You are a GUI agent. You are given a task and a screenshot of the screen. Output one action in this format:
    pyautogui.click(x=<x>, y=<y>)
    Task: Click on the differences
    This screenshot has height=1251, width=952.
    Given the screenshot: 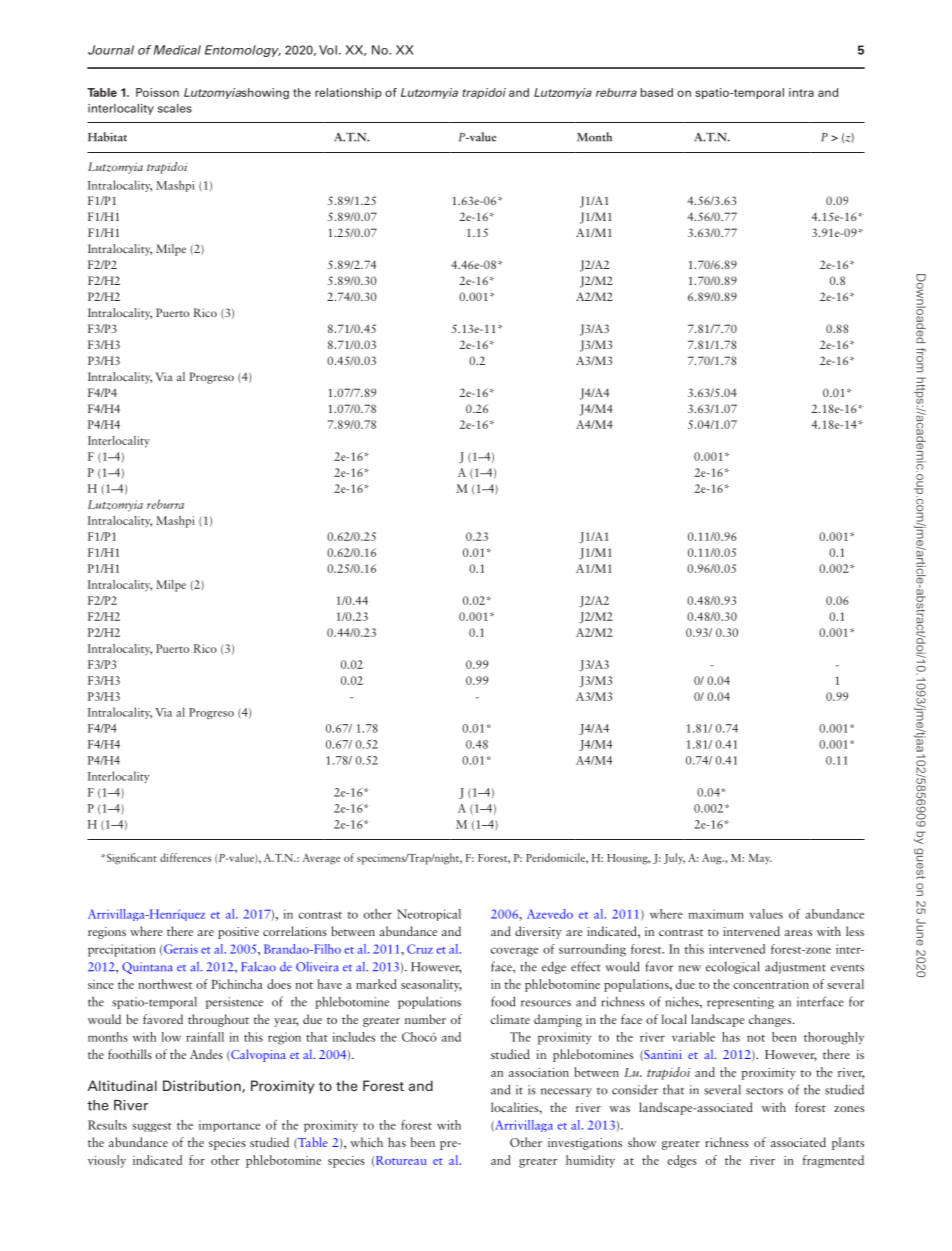 What is the action you would take?
    pyautogui.click(x=185, y=857)
